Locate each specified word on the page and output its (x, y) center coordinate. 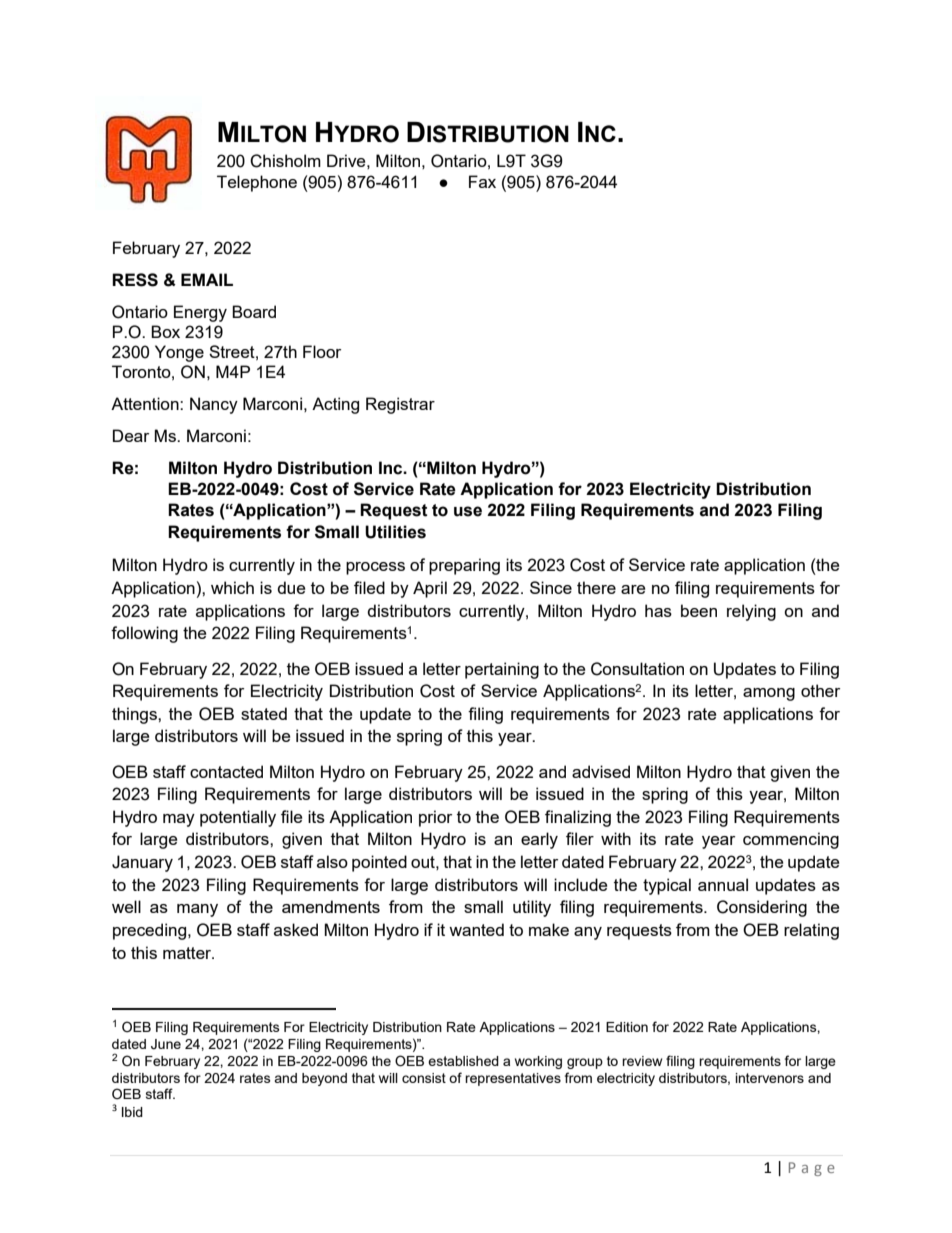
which (232, 587)
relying (751, 612)
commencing (791, 840)
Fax (482, 181)
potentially (238, 818)
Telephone (257, 183)
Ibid (132, 1112)
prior (435, 818)
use (468, 511)
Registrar (400, 405)
